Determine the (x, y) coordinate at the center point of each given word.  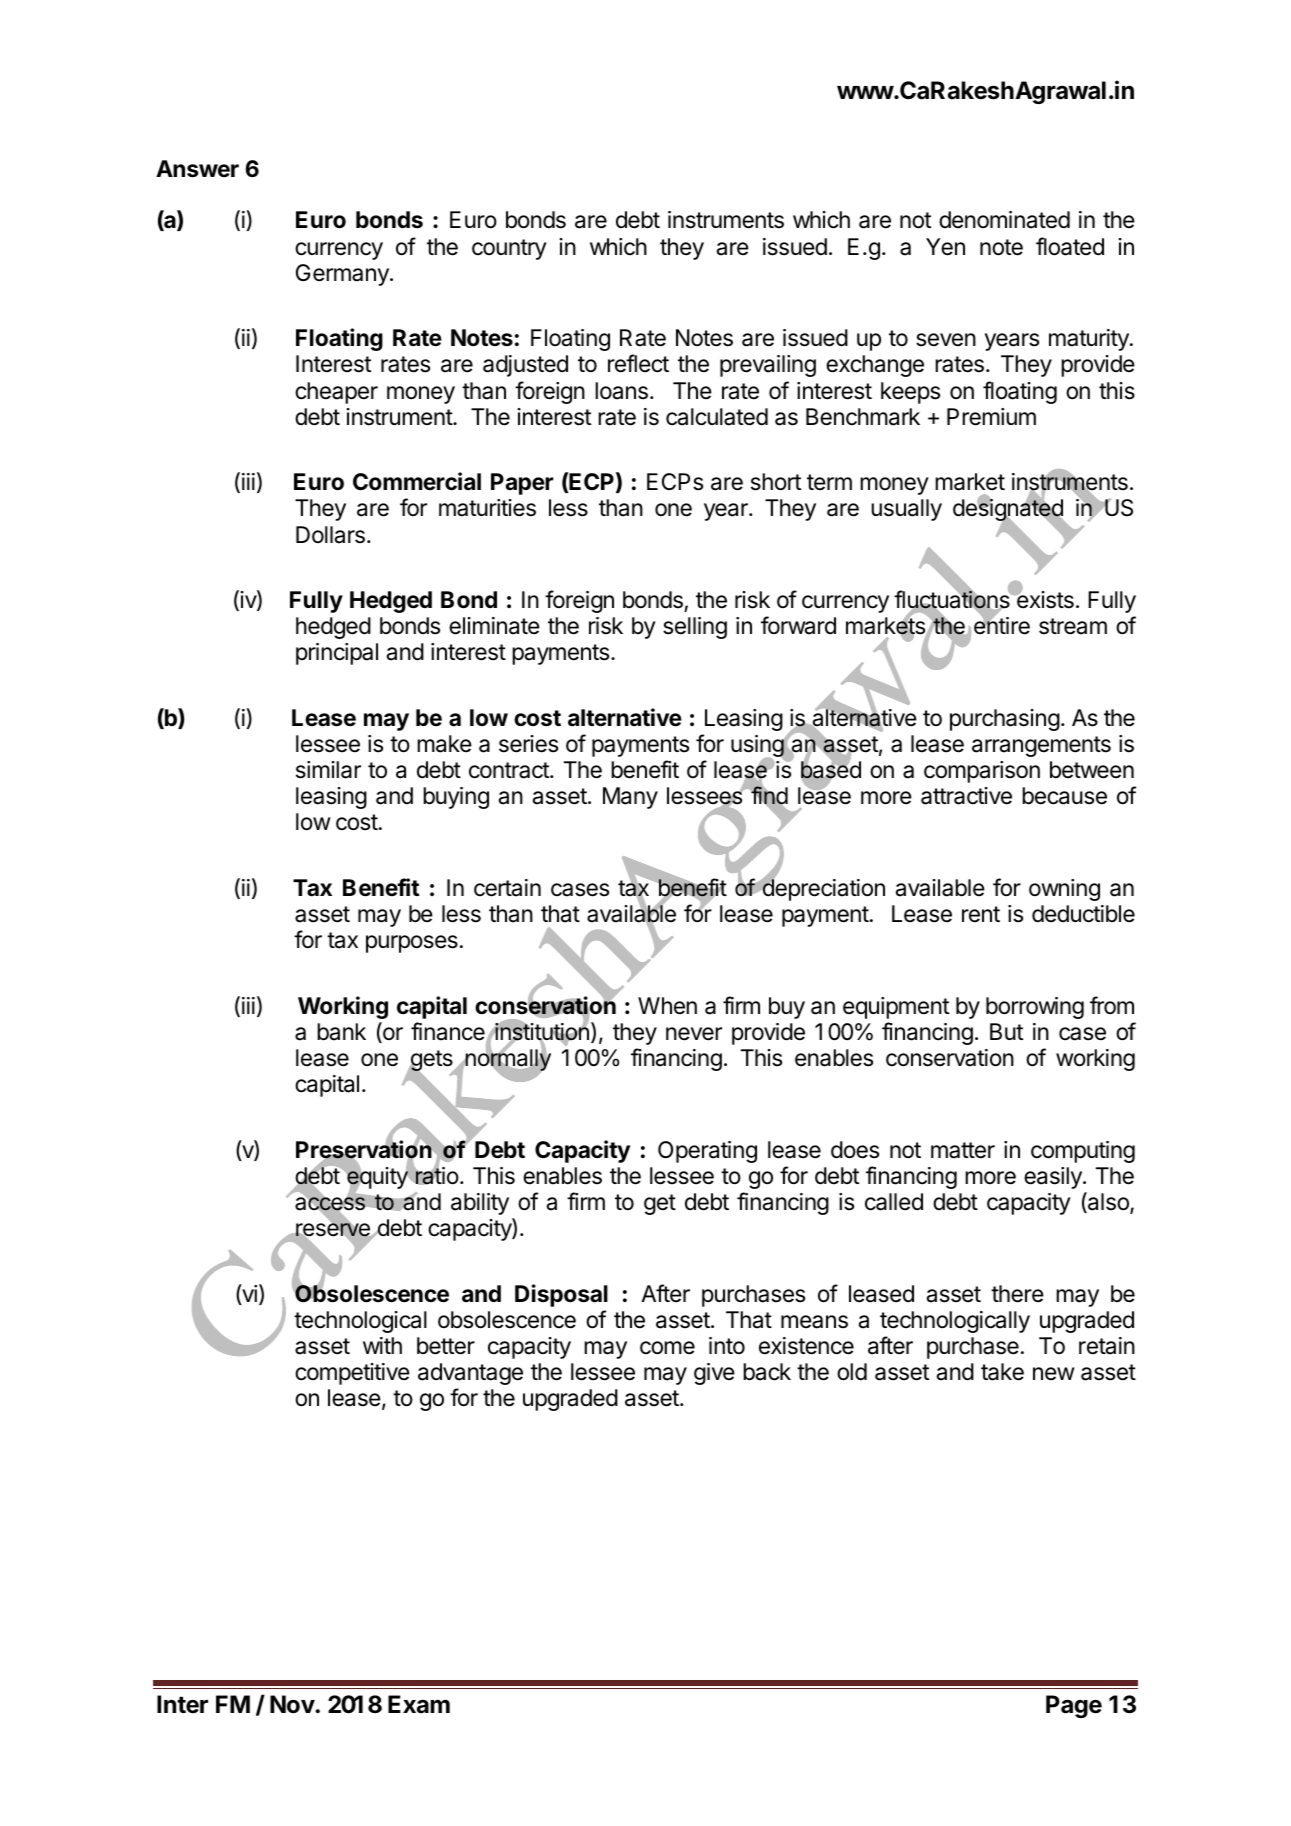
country (509, 249)
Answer (197, 169)
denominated (1004, 220)
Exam (419, 1704)
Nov (293, 1704)
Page (1074, 1706)
